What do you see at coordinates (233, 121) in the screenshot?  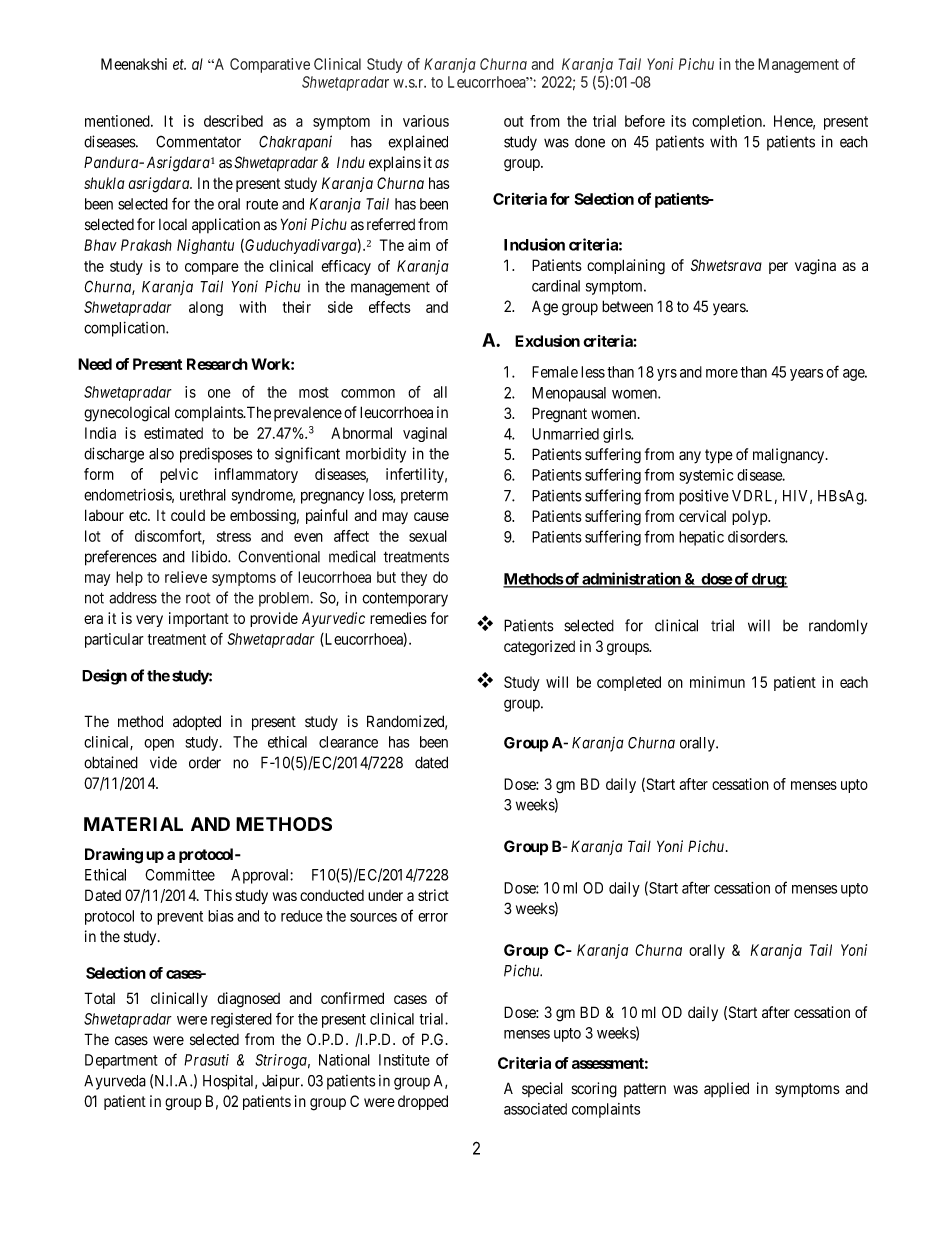 I see `described` at bounding box center [233, 121].
